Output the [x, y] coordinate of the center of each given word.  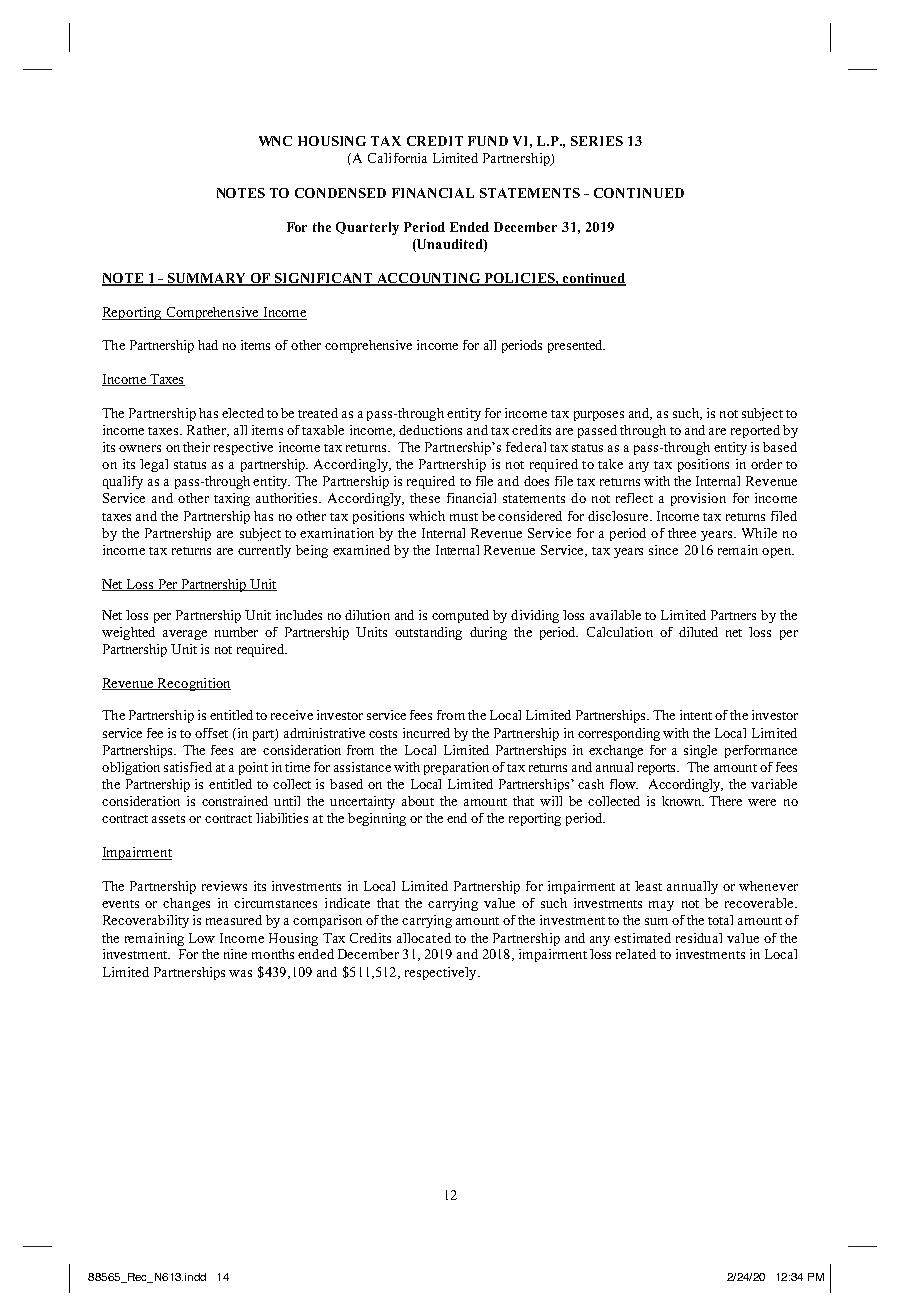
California [397, 158]
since [663, 550]
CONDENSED [340, 193]
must [464, 517]
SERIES [597, 141]
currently [264, 551]
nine [235, 954]
